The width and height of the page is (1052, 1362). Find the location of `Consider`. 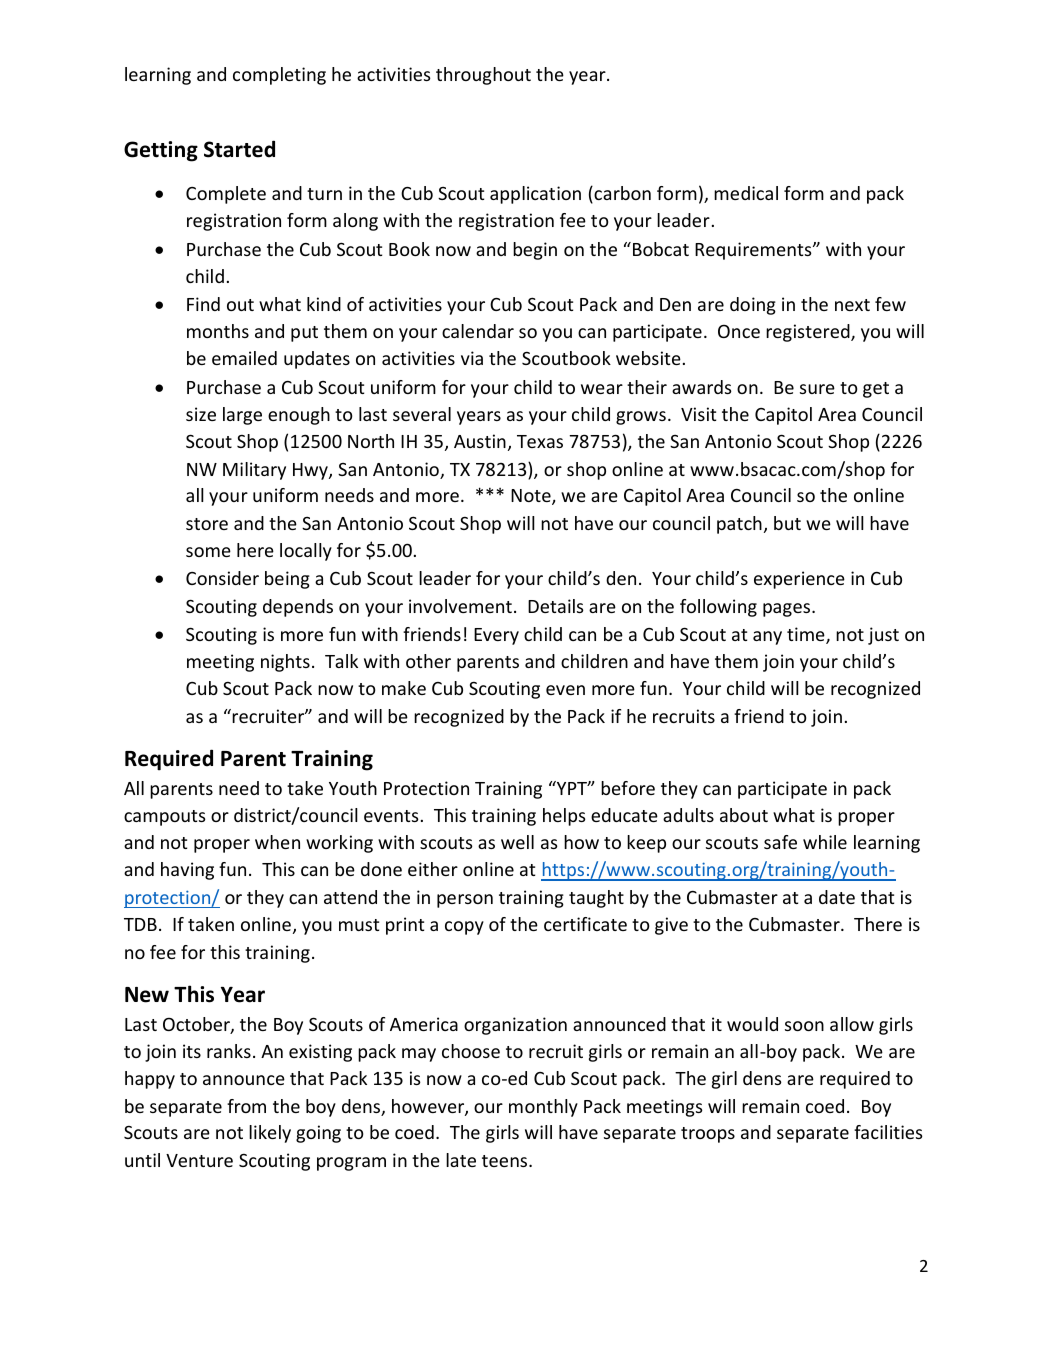

Consider is located at coordinates (222, 578).
